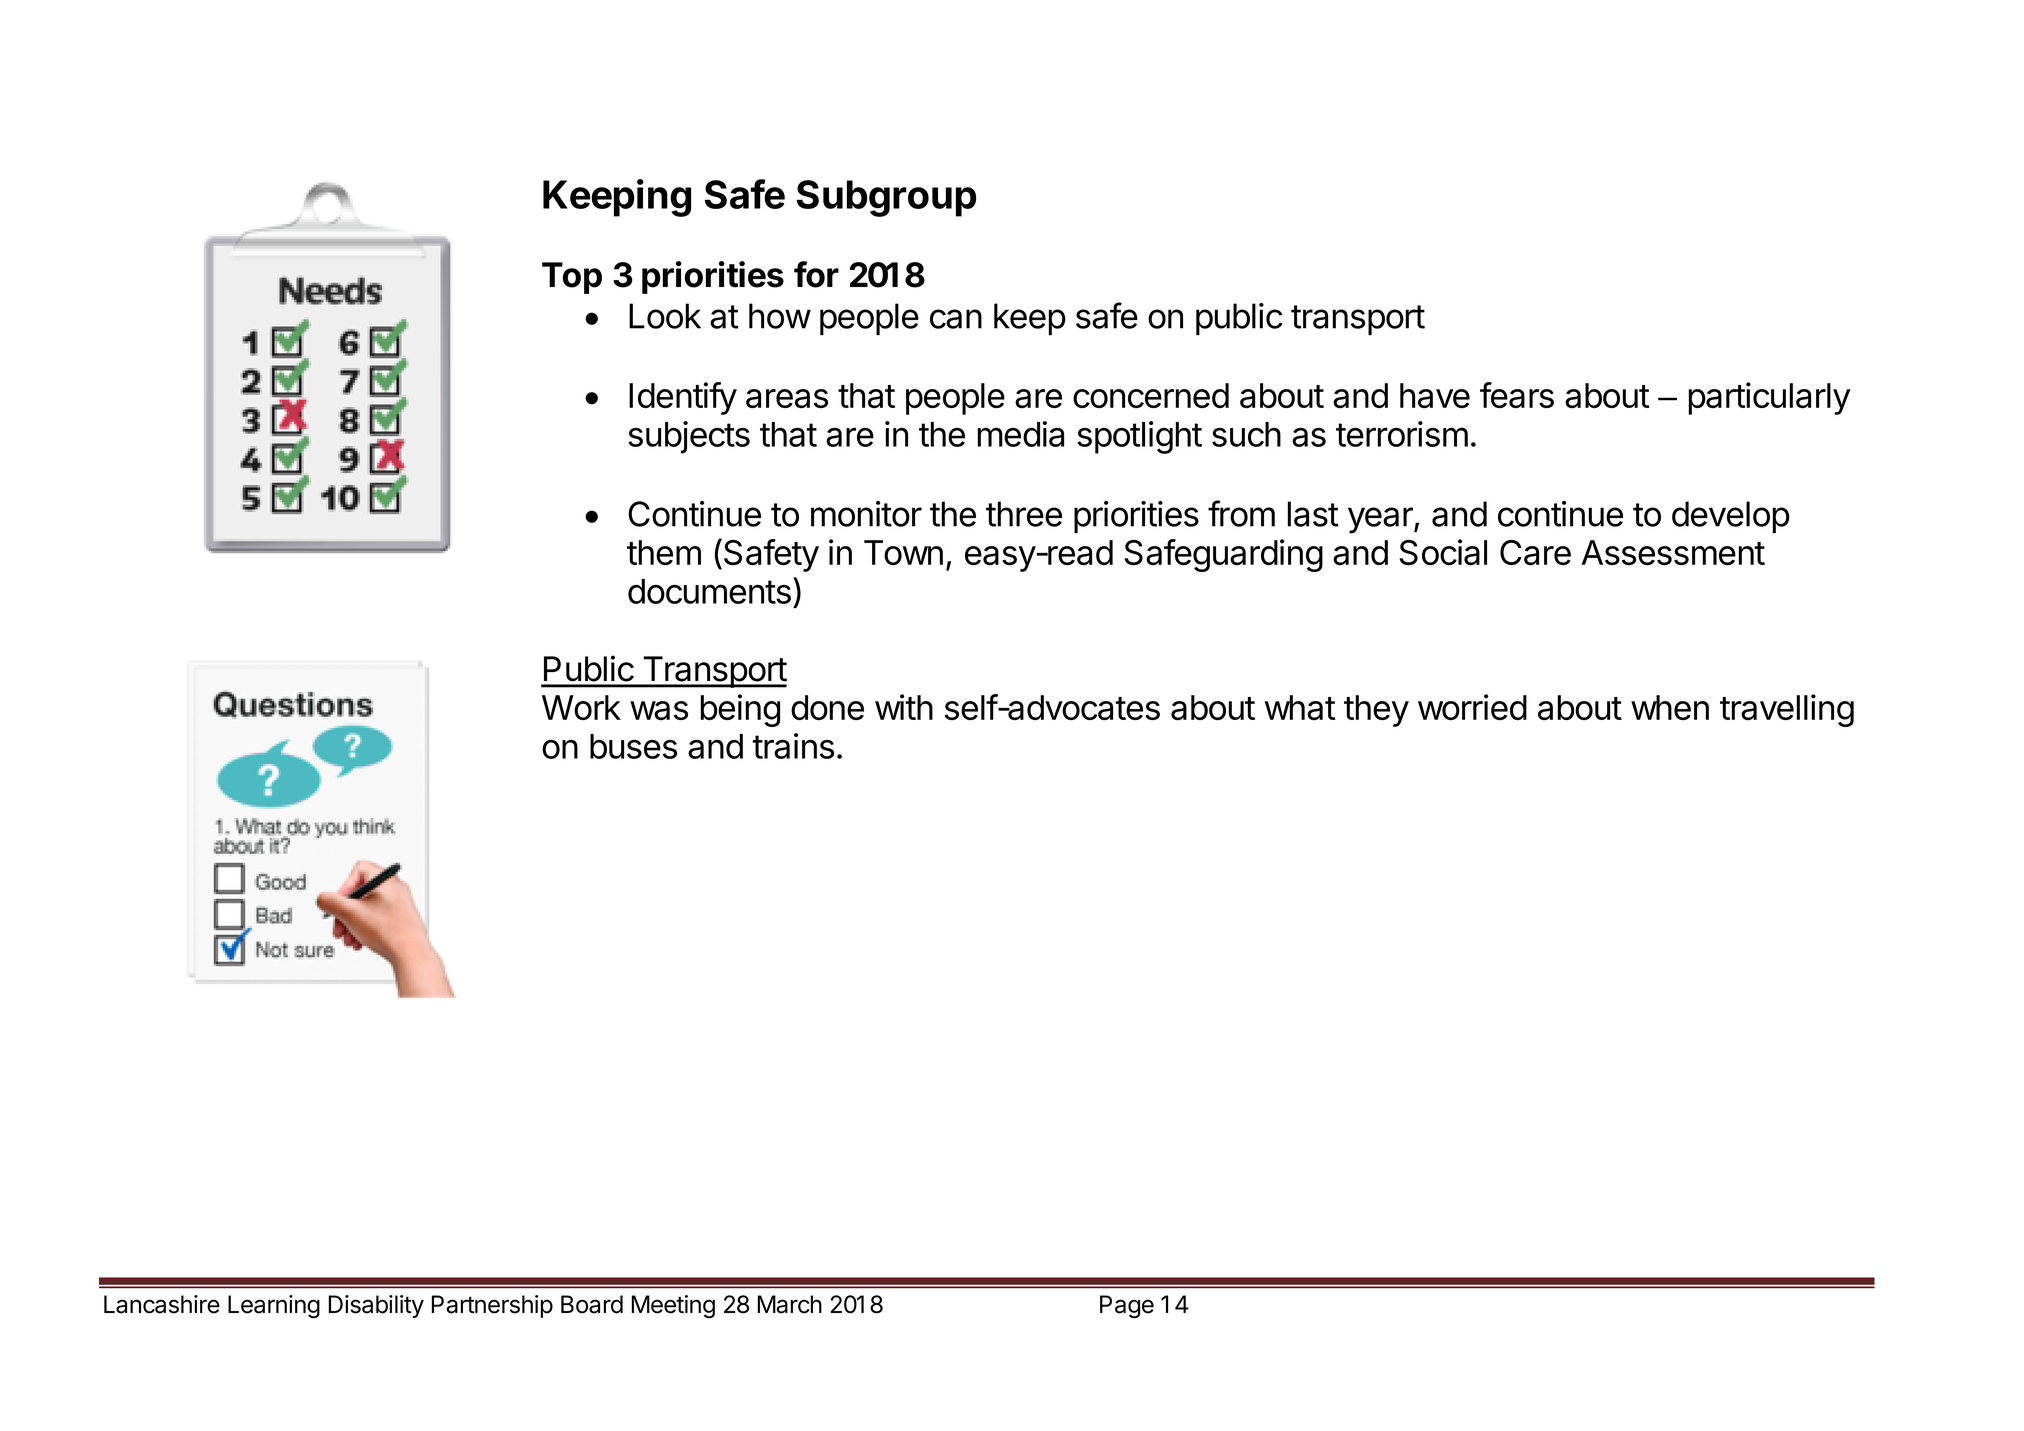  I want to click on buses, so click(633, 746).
